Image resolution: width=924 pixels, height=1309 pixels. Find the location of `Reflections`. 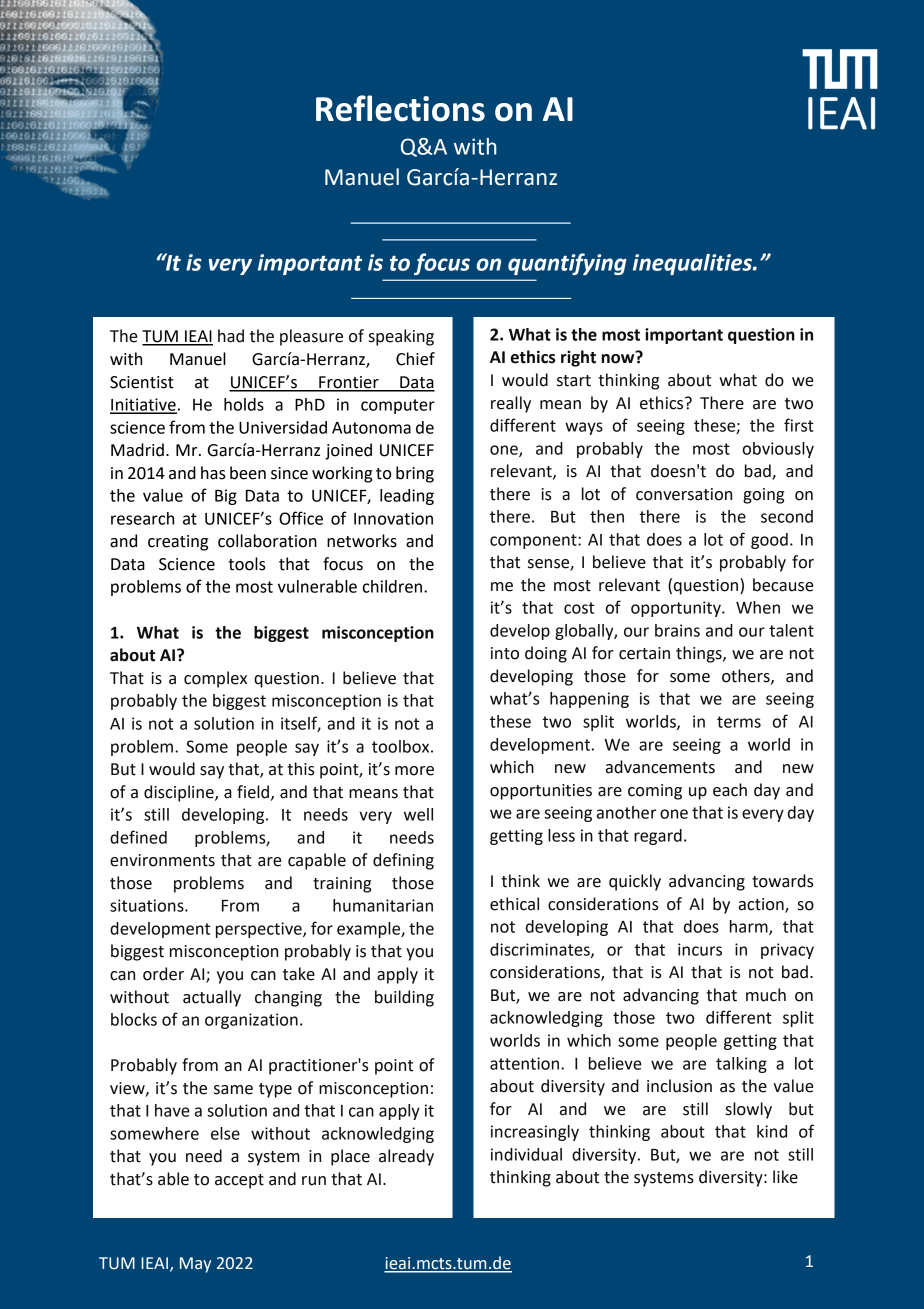

Reflections is located at coordinates (400, 108).
